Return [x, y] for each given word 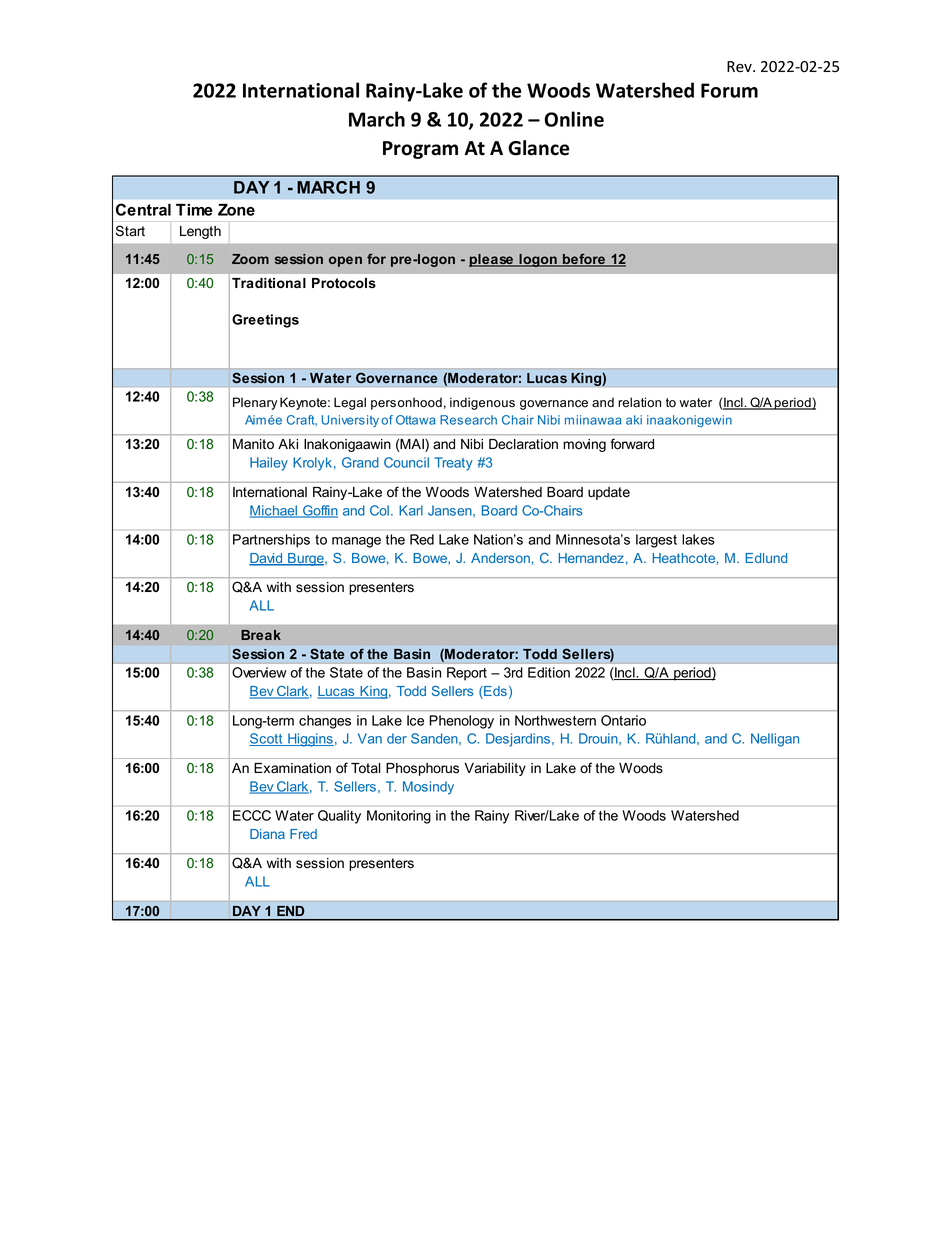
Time [194, 210]
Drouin [599, 738]
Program [420, 150]
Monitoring [399, 817]
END [291, 911]
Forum [729, 90]
